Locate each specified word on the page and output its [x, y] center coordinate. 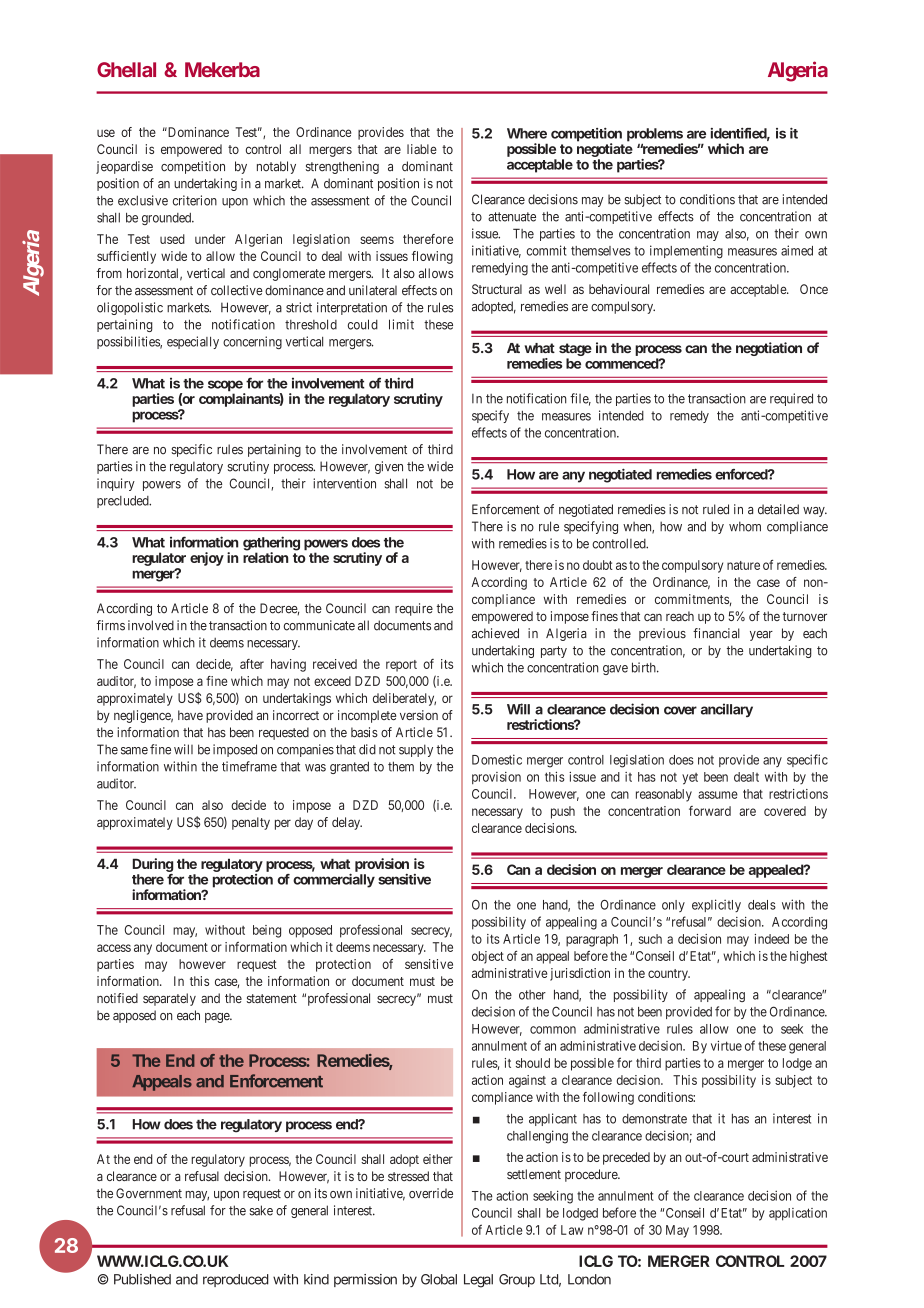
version [419, 715]
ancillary [727, 710]
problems [655, 136]
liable [422, 149]
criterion [195, 200]
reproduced [236, 1280]
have [190, 715]
